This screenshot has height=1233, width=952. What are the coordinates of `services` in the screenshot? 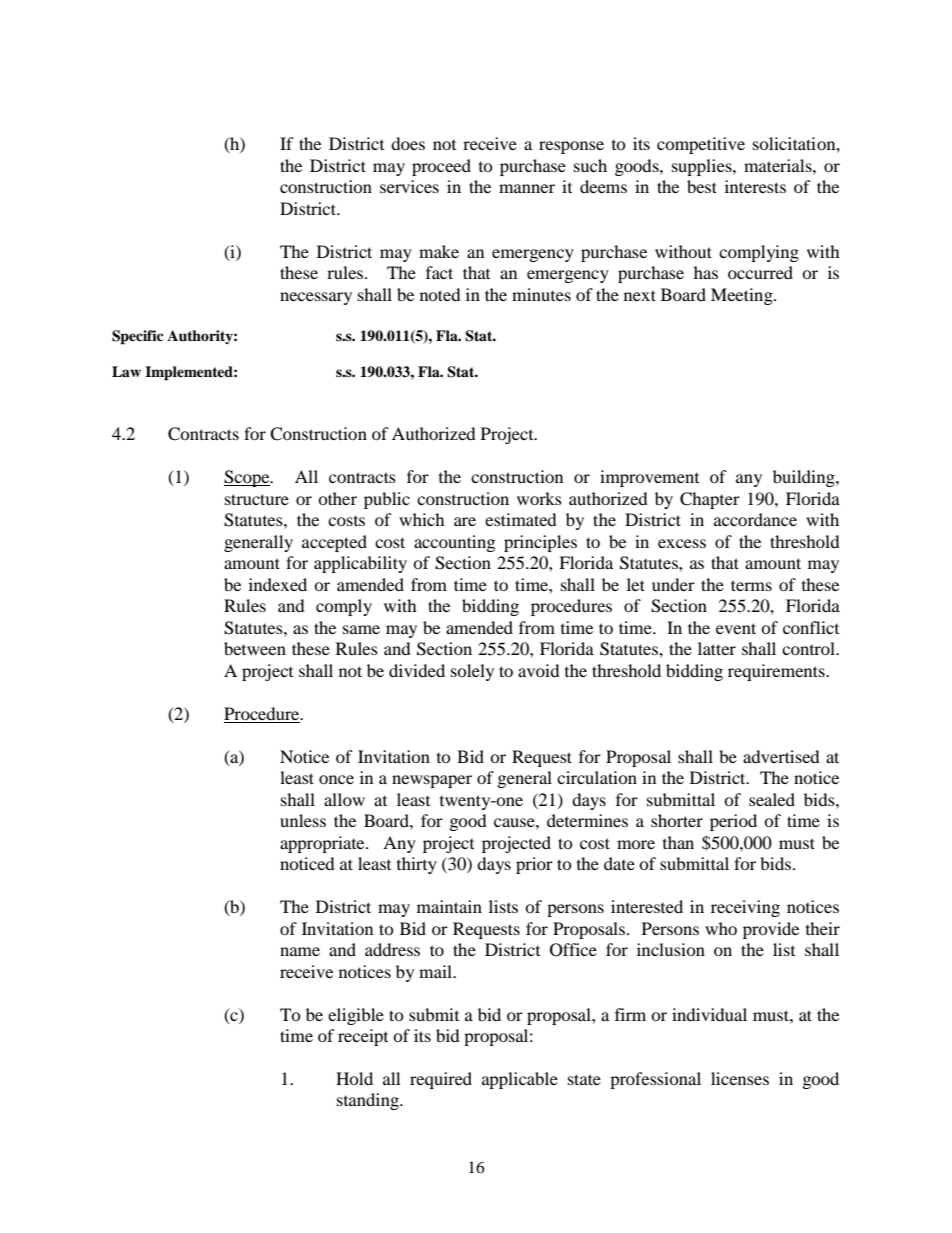 It's located at (409, 186).
